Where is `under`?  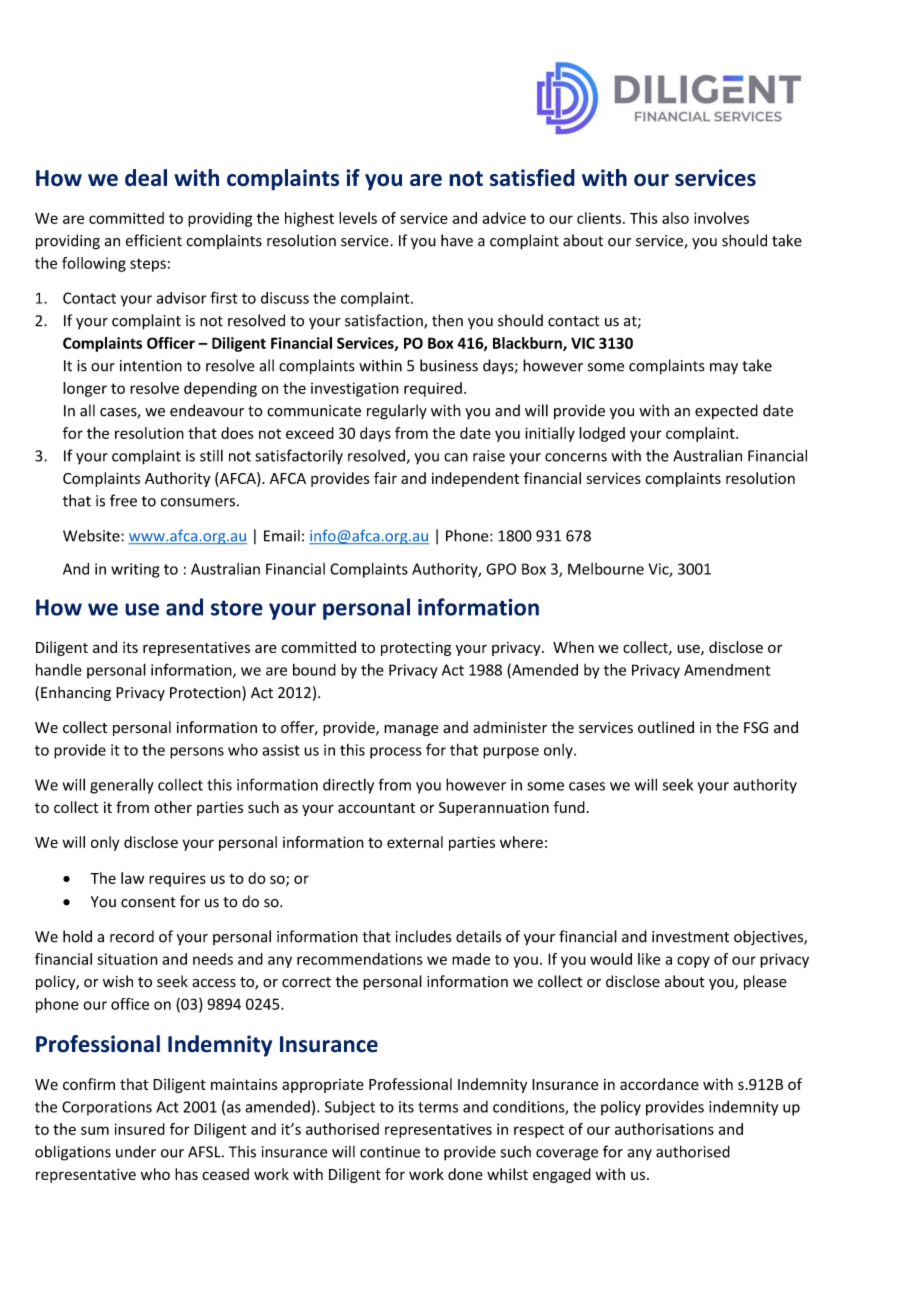 under is located at coordinates (136, 1151).
